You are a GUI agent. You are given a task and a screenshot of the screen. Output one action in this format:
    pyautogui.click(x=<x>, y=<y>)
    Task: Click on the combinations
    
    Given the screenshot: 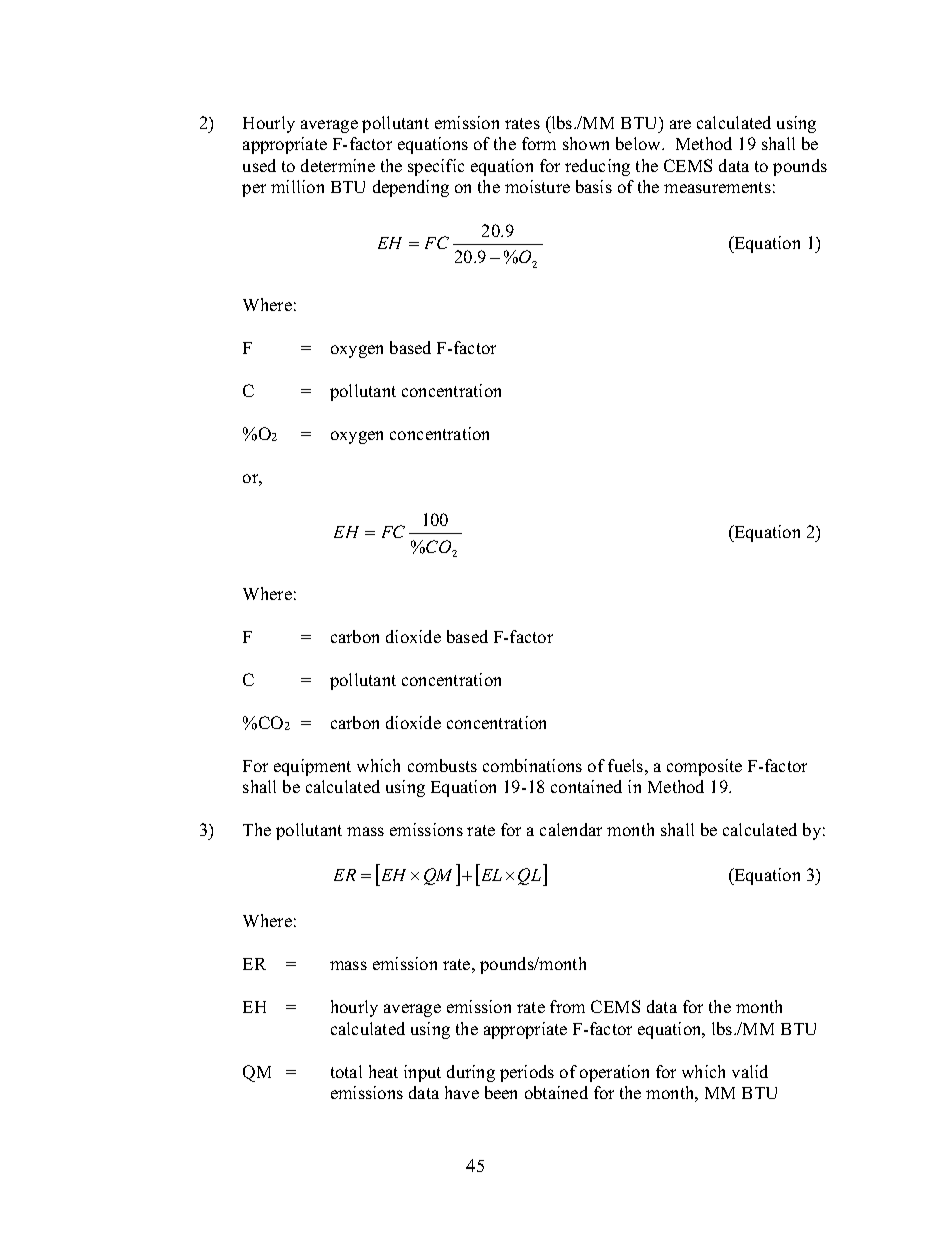 What is the action you would take?
    pyautogui.click(x=532, y=765)
